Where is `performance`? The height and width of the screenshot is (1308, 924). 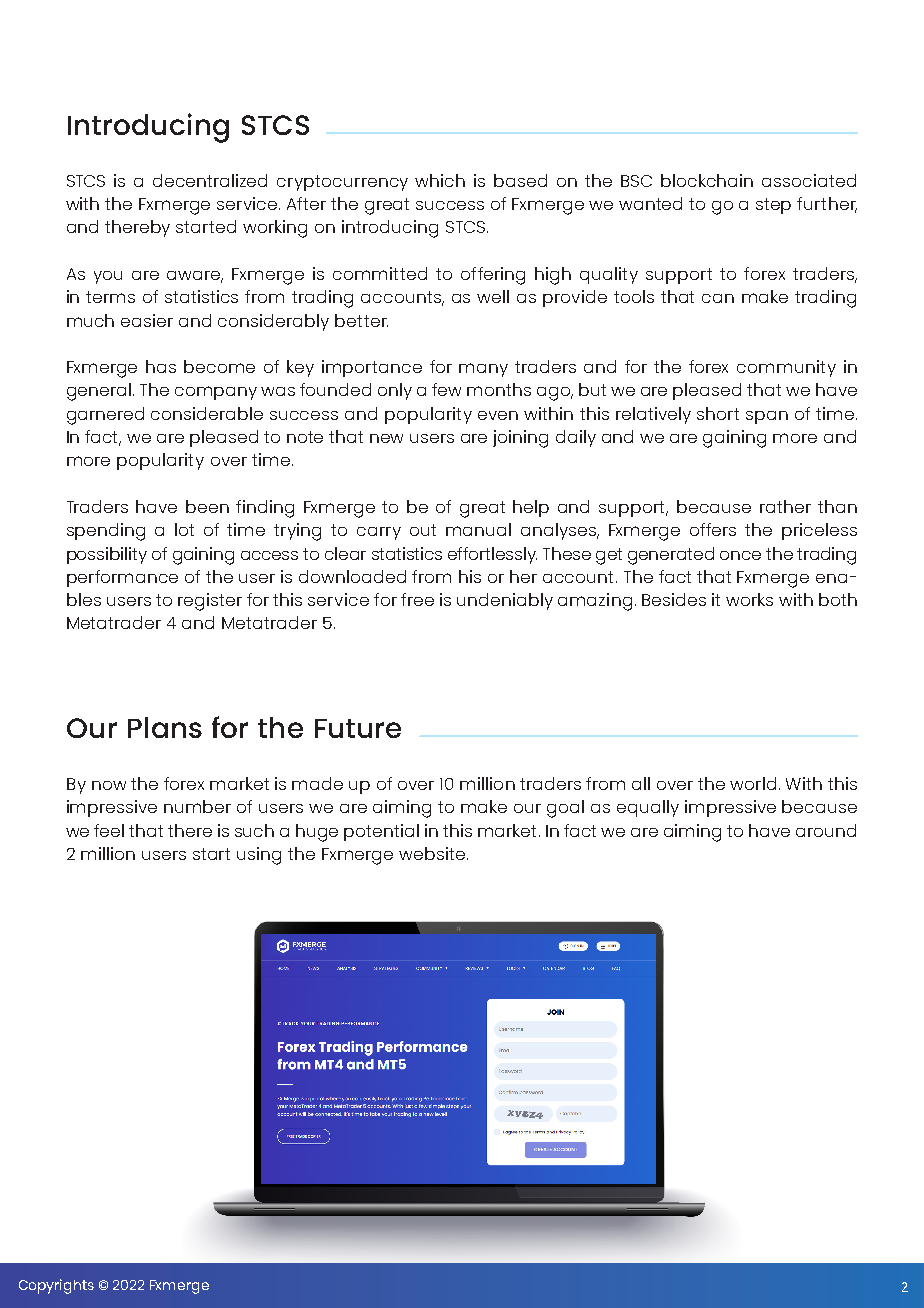
performance is located at coordinates (122, 578).
